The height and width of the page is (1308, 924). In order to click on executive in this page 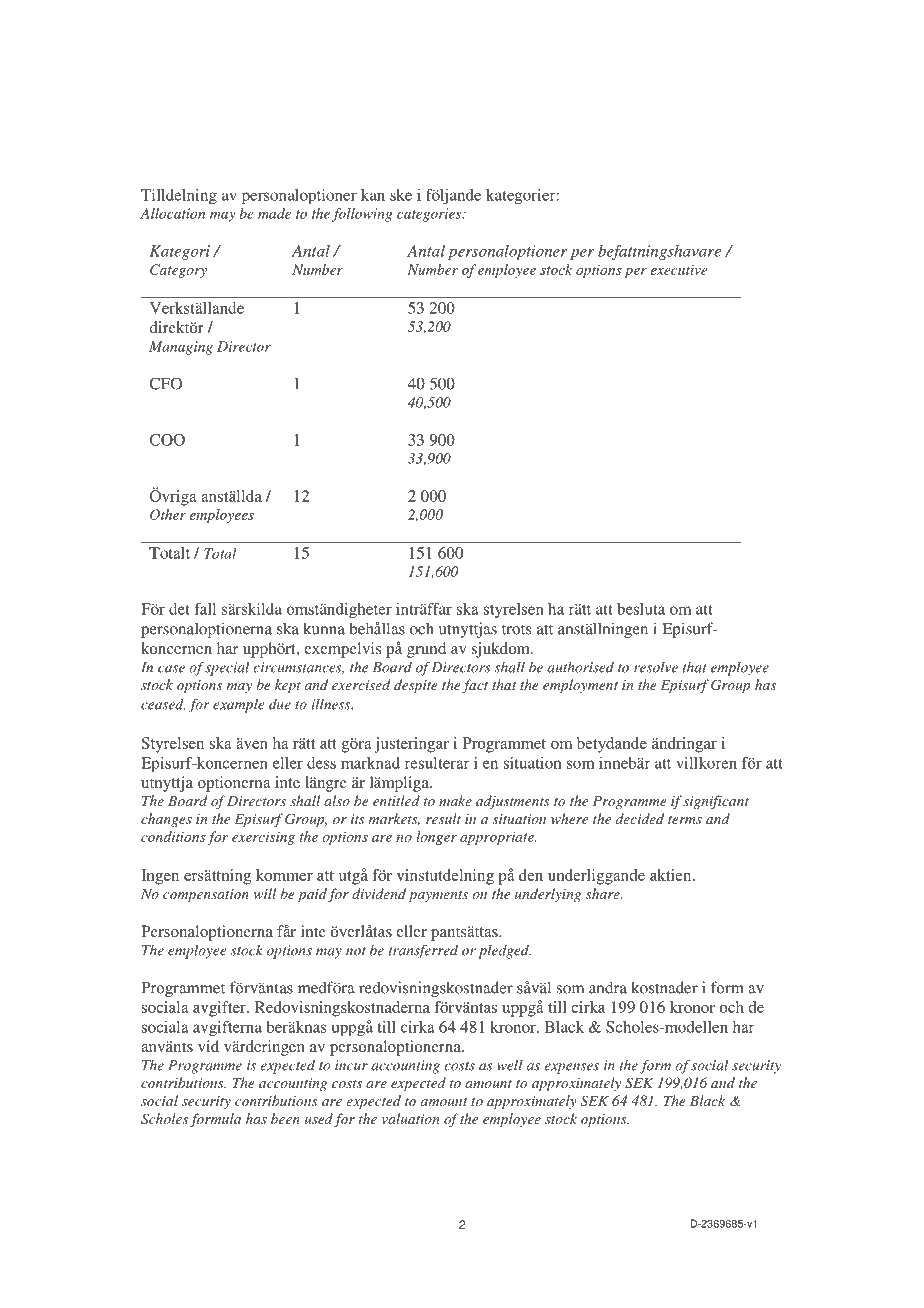, I will do `click(679, 269)`.
